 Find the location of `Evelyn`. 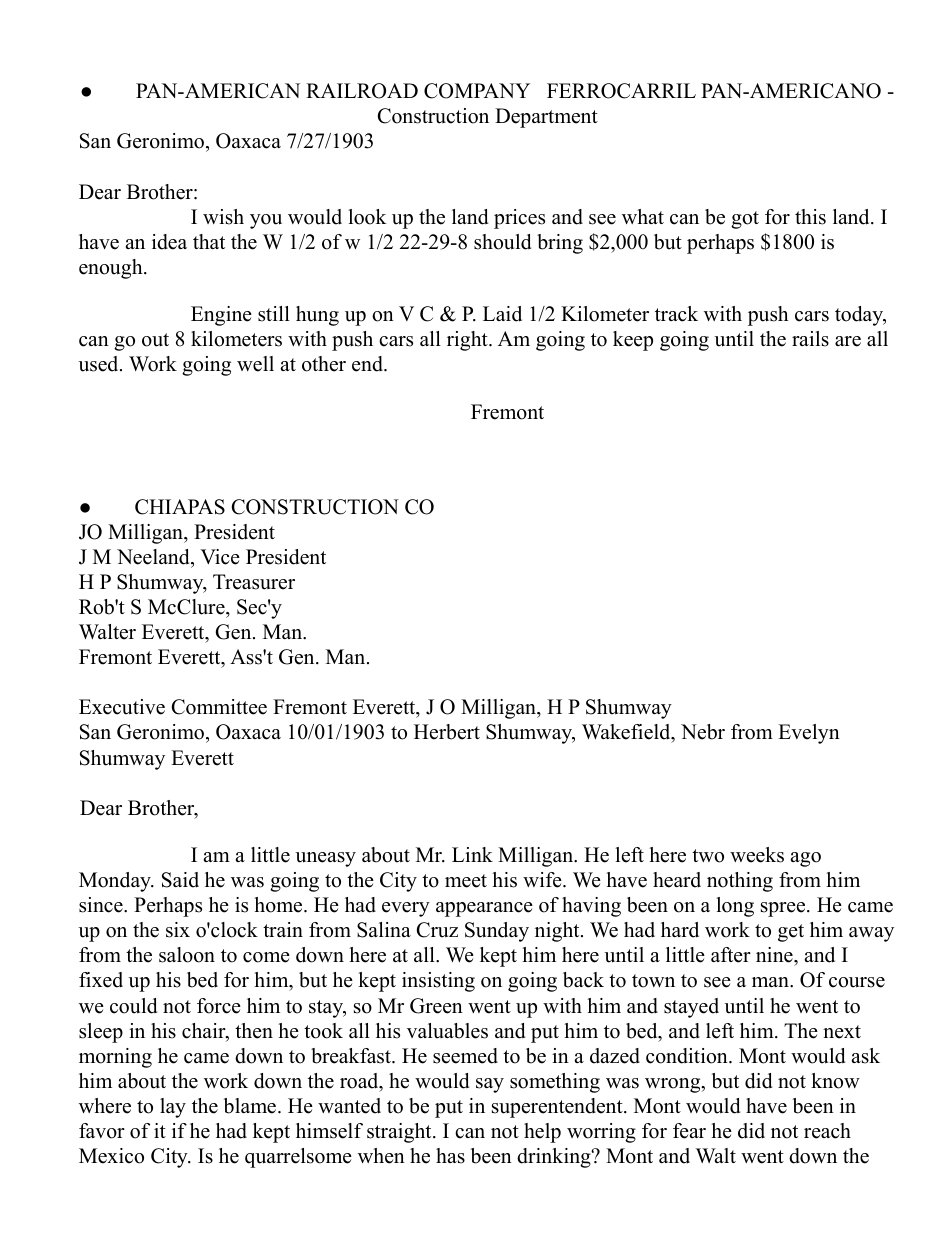

Evelyn is located at coordinates (809, 734).
